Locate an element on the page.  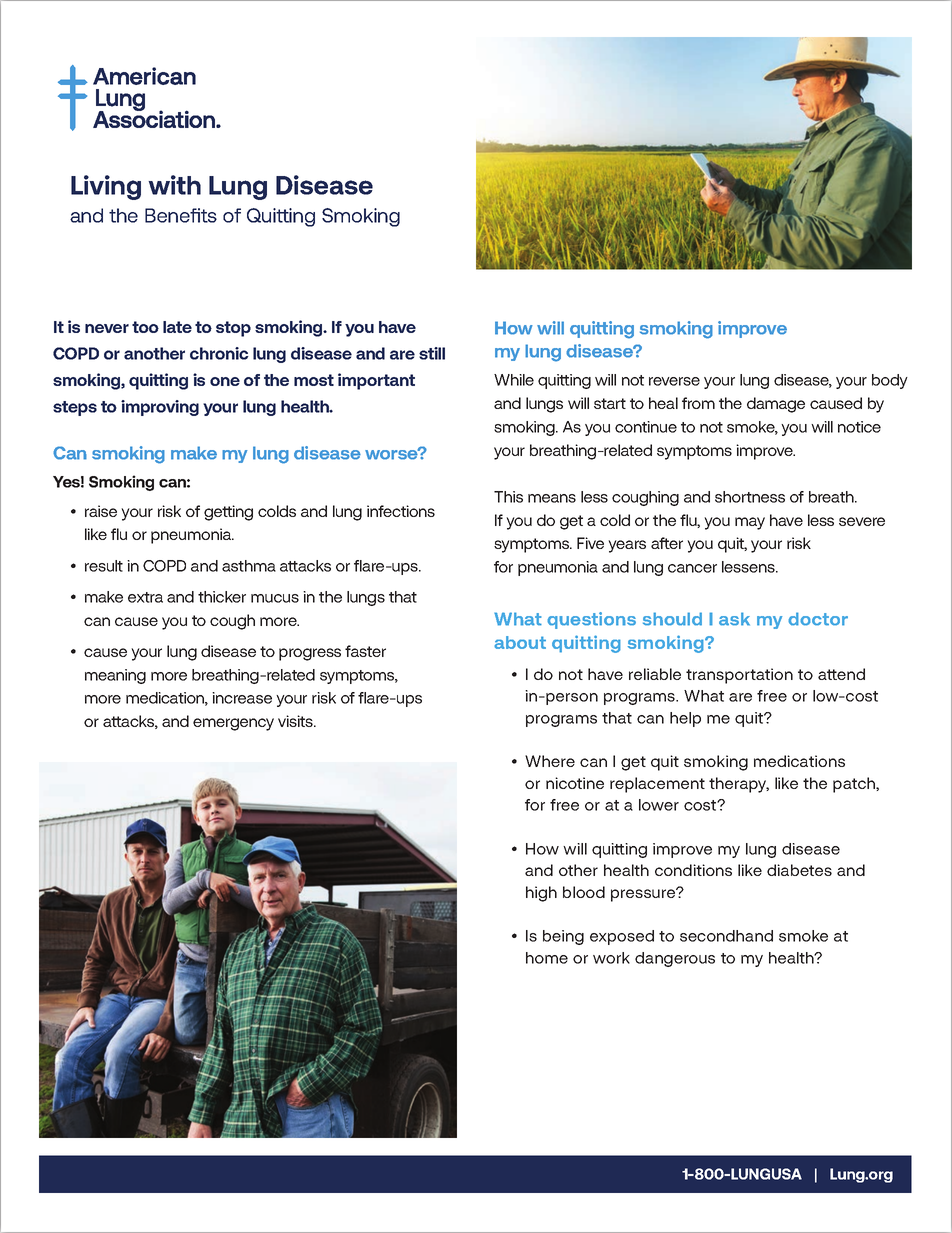
improving is located at coordinates (160, 408).
